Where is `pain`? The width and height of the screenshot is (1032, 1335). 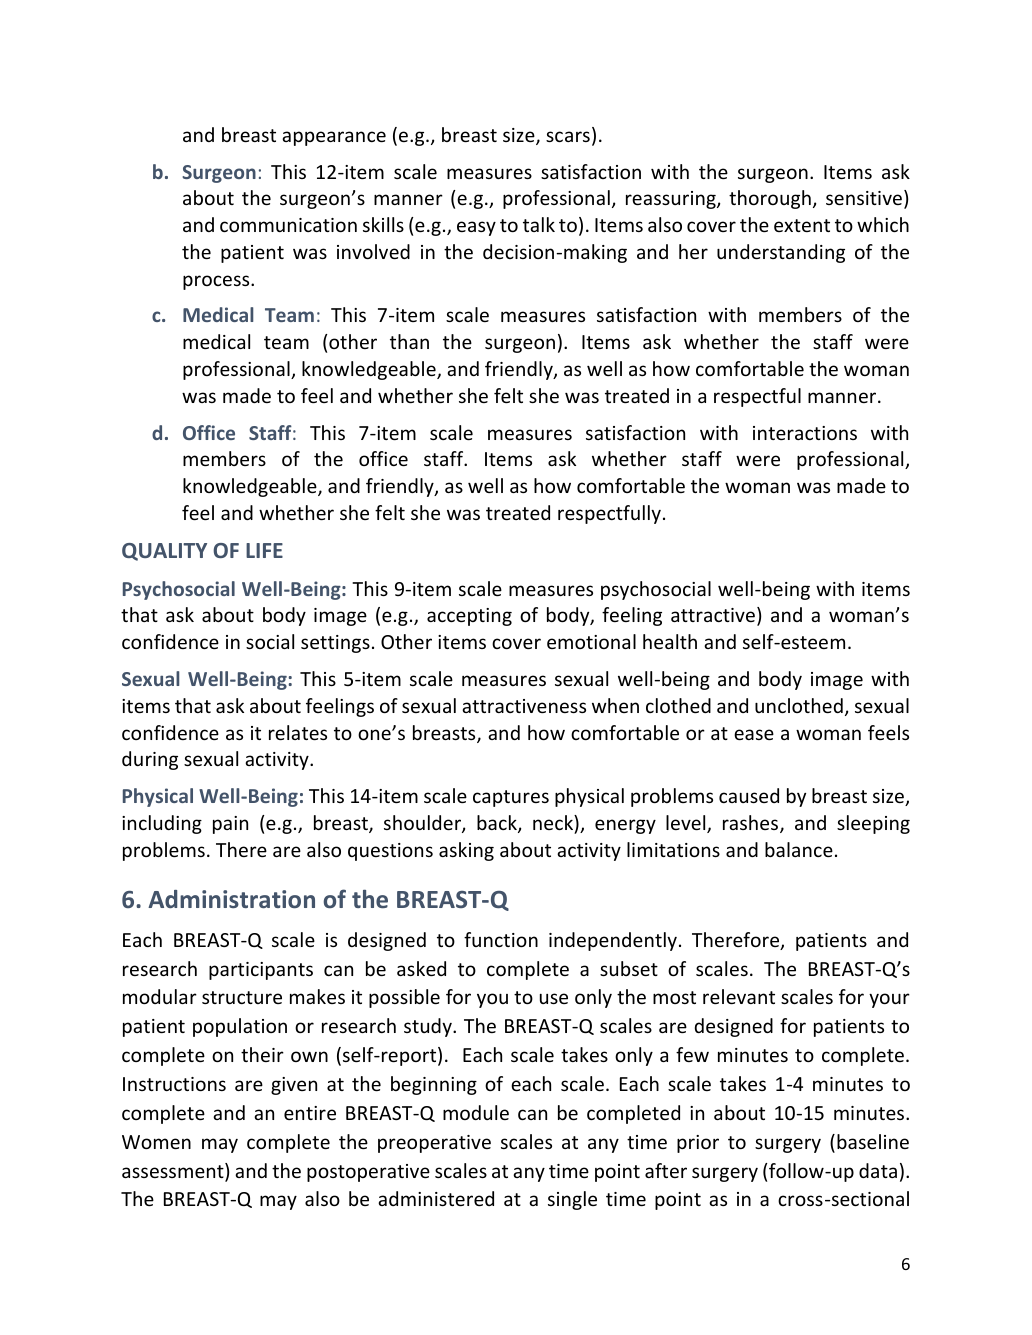 pain is located at coordinates (230, 825).
